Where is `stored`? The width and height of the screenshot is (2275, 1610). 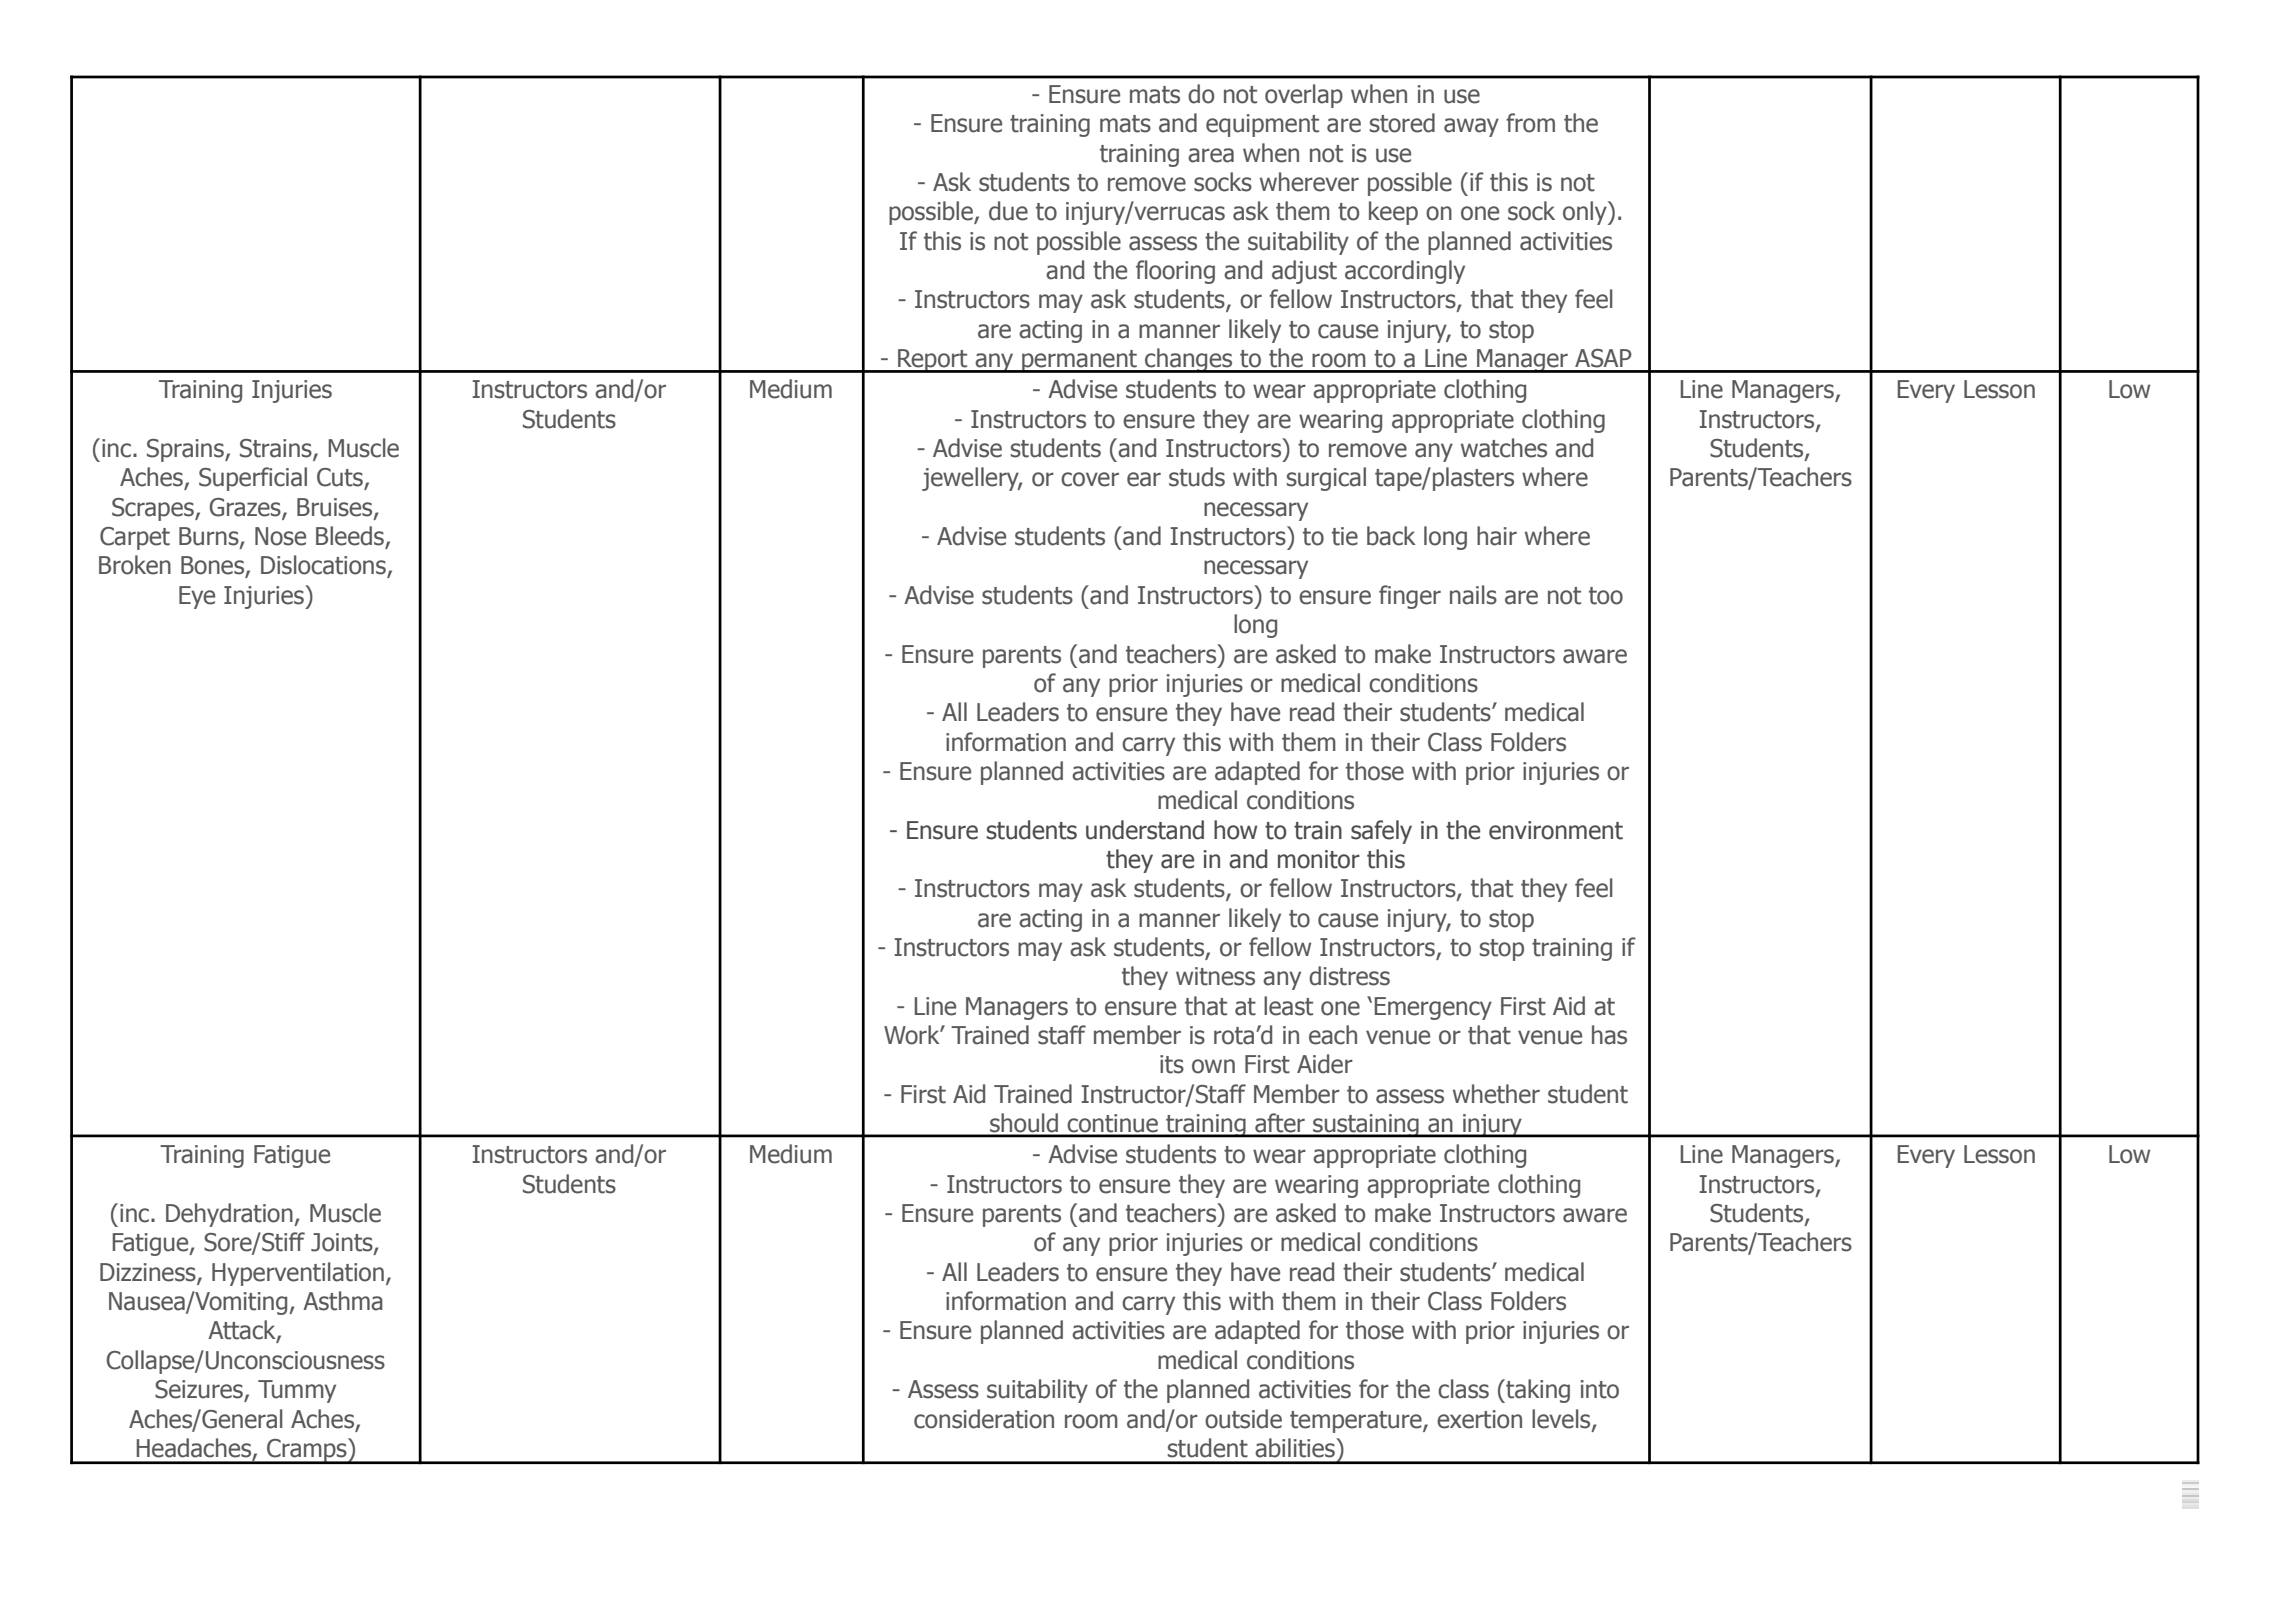 stored is located at coordinates (1402, 123).
